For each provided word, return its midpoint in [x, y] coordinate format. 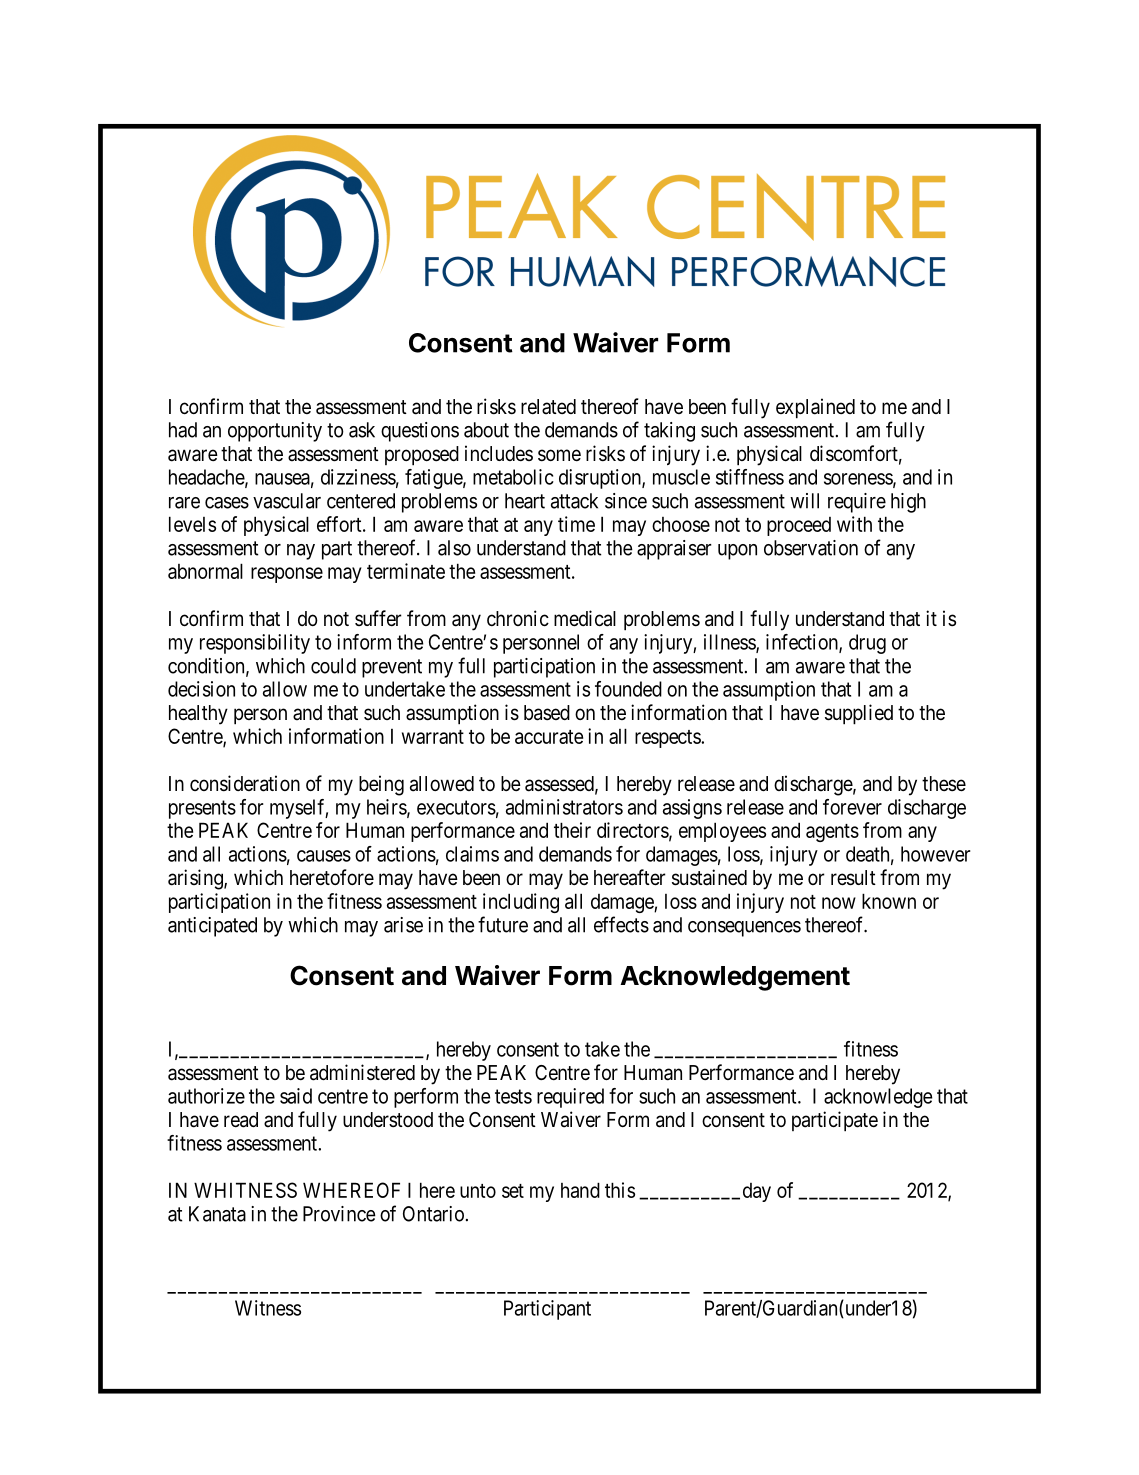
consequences [744, 929]
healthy [198, 715]
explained [815, 408]
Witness [268, 1308]
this [620, 1190]
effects [621, 924]
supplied [859, 714]
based [547, 713]
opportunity [275, 432]
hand [580, 1190]
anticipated [212, 927]
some [559, 455]
